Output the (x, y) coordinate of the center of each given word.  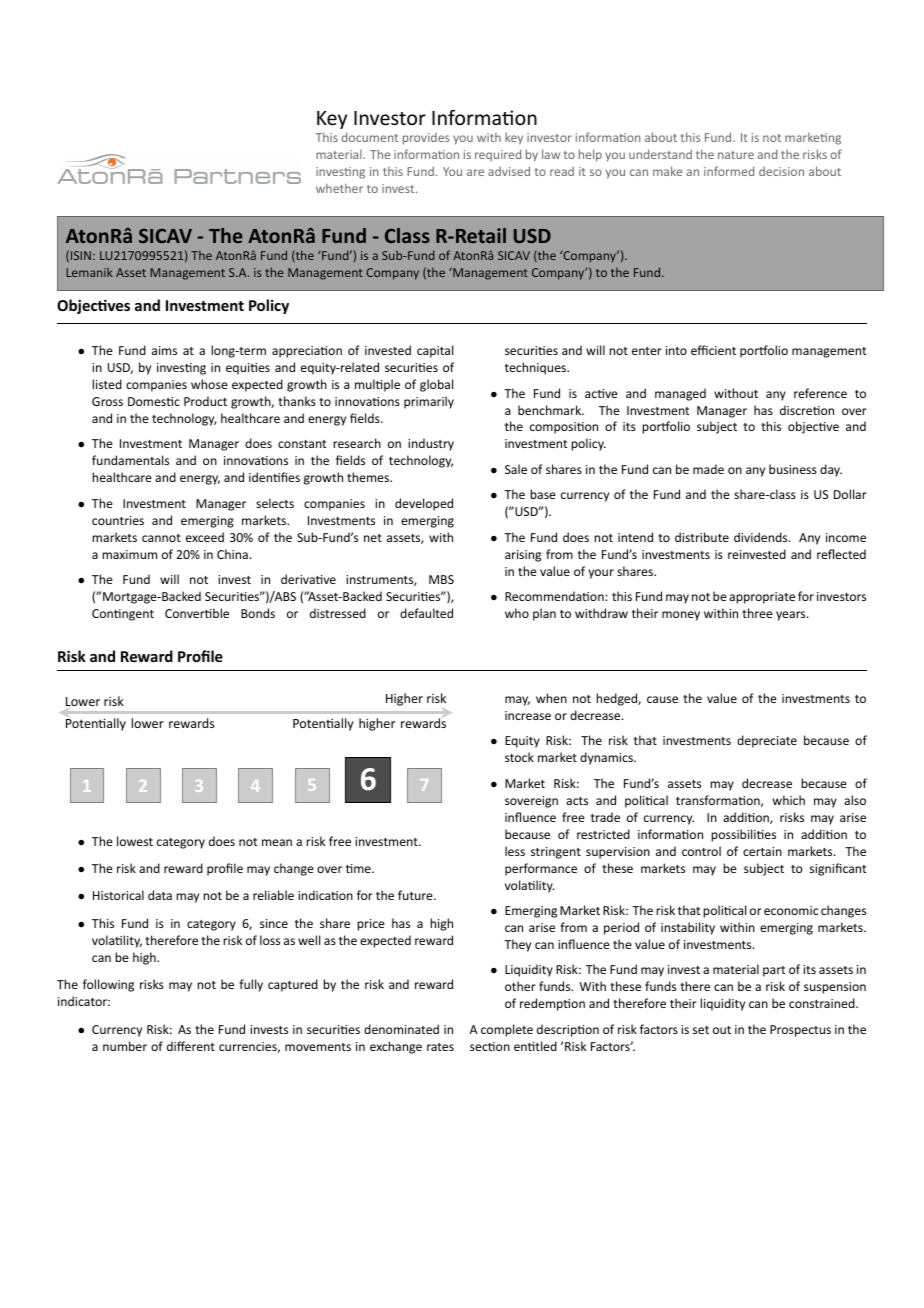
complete (507, 1030)
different (191, 1046)
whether (339, 188)
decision (781, 171)
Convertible (197, 613)
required (498, 155)
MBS (441, 579)
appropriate (762, 598)
